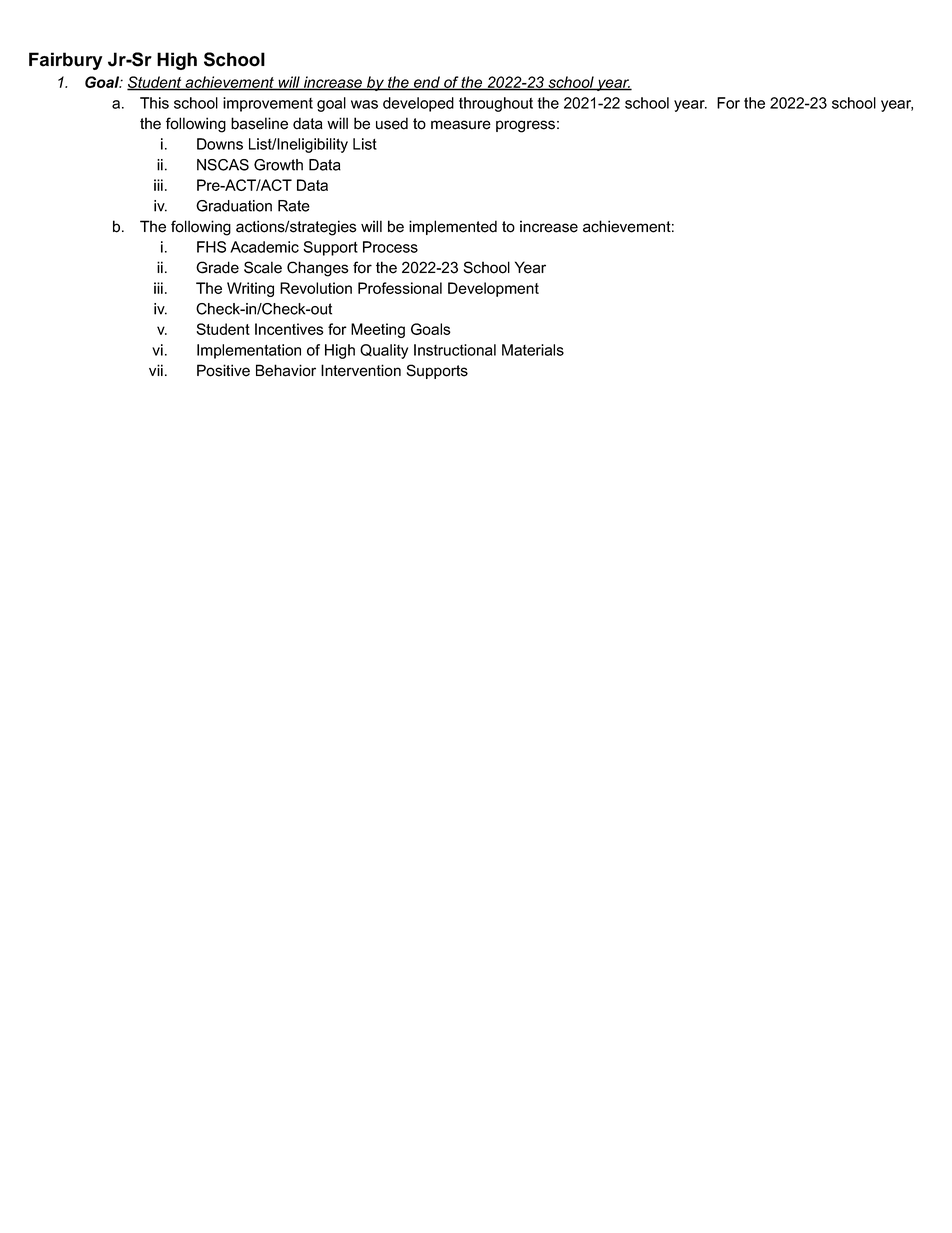 The width and height of the document is (952, 1233). I want to click on This, so click(154, 103).
